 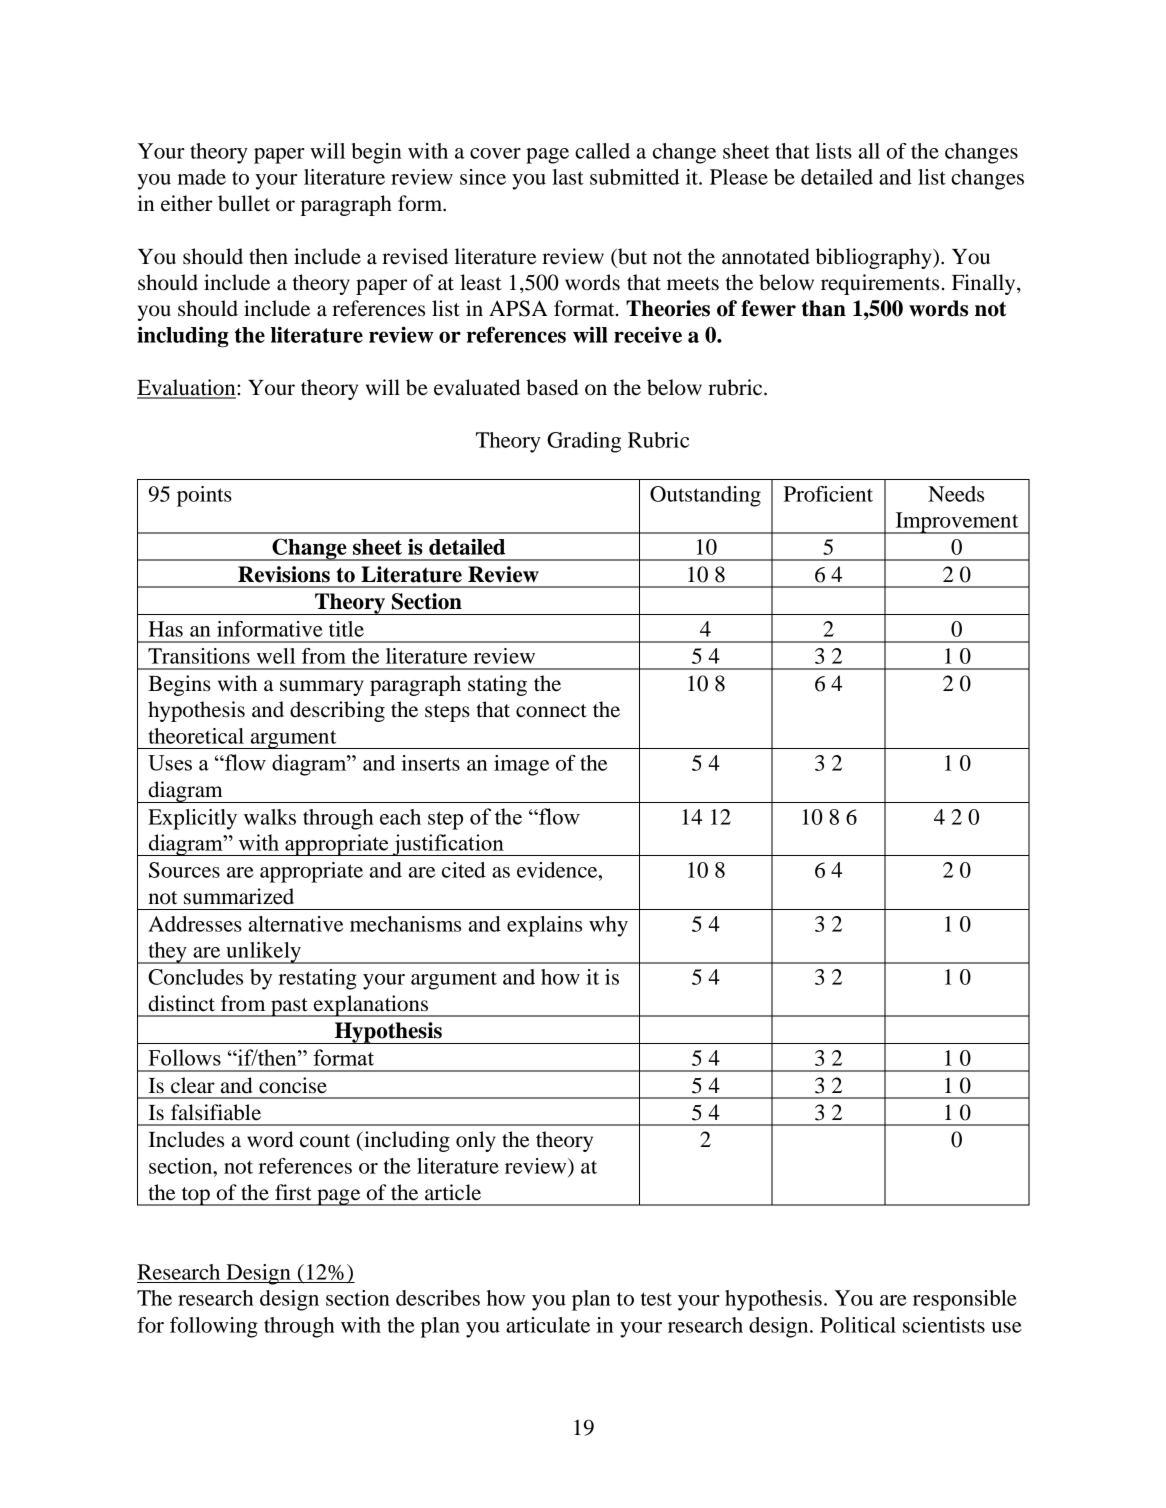 I want to click on bullet, so click(x=244, y=203).
